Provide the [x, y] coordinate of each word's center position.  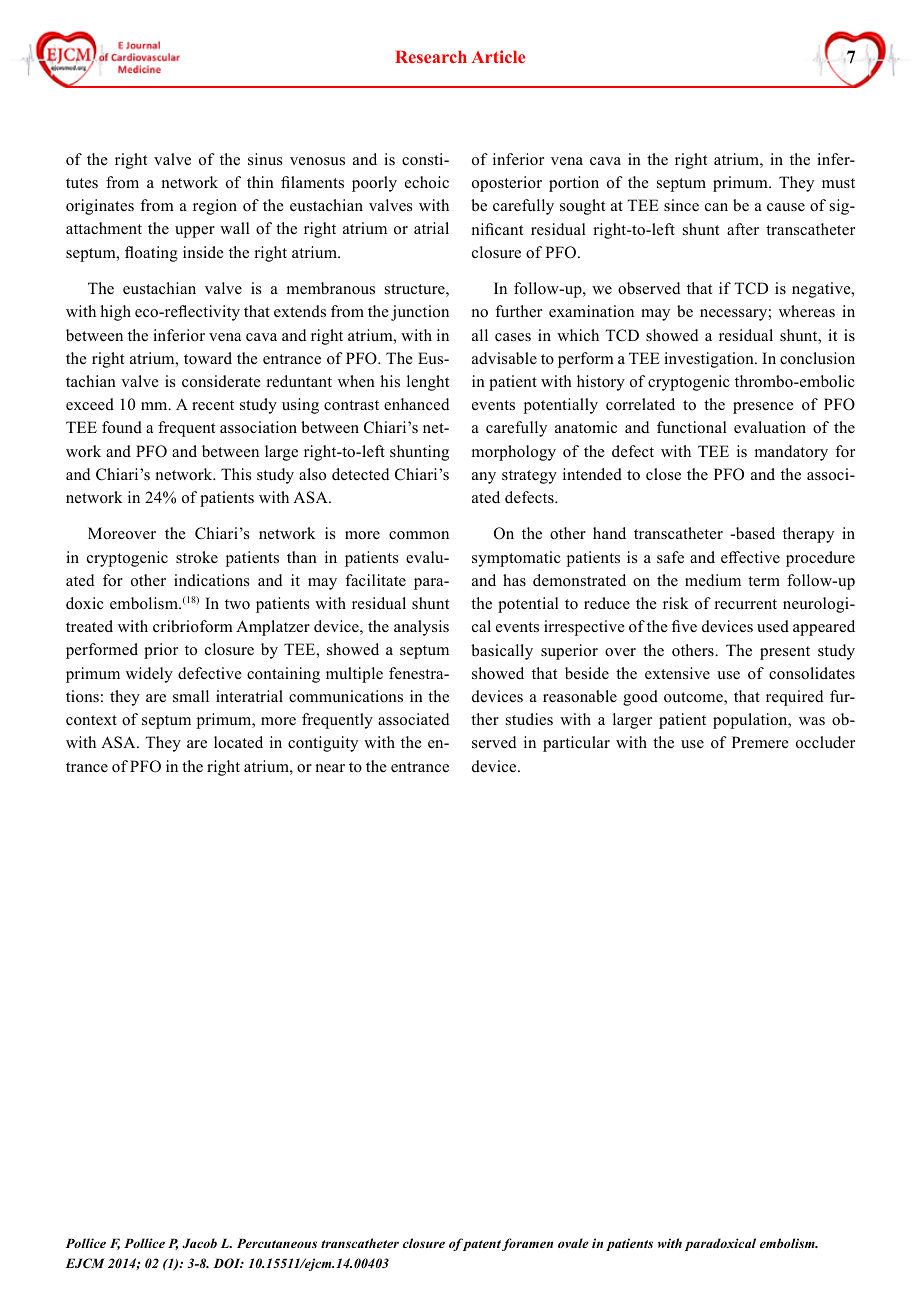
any [484, 478]
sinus [265, 159]
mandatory [791, 453]
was [812, 721]
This [236, 474]
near [330, 768]
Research [431, 56]
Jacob [199, 1243]
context [91, 720]
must [838, 183]
